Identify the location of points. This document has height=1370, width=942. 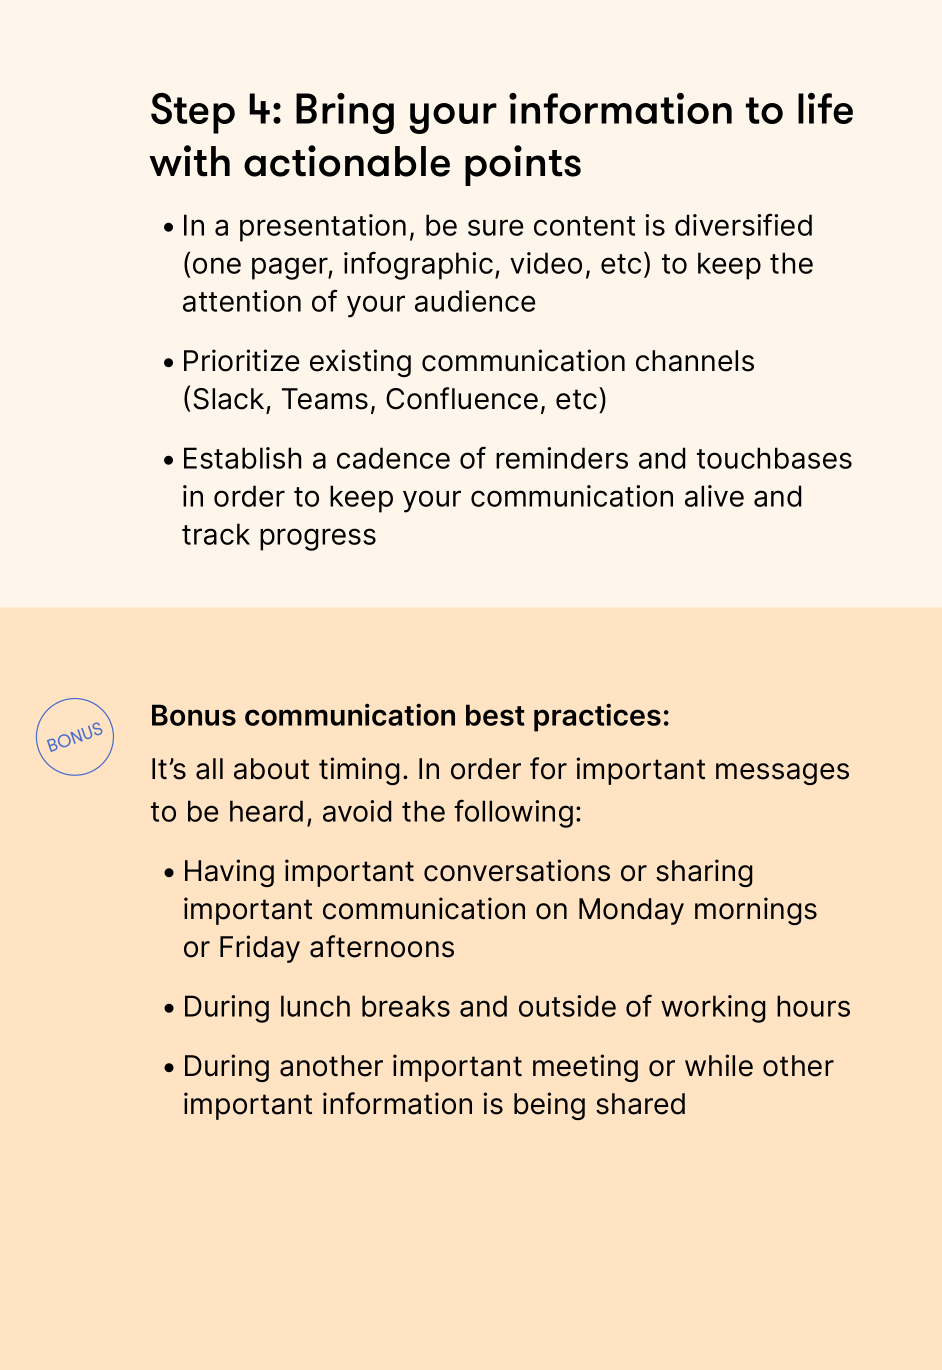
(523, 165).
